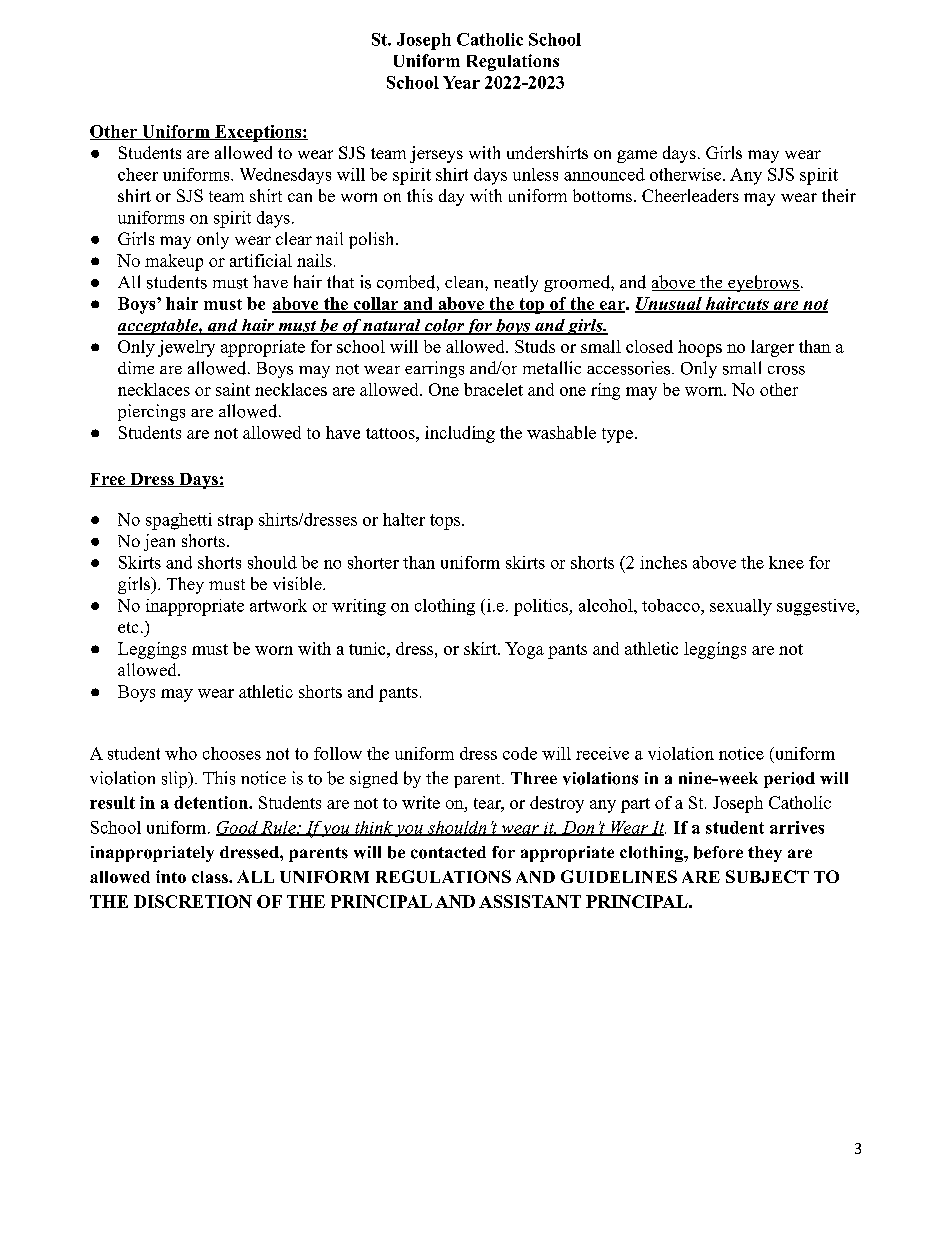 The image size is (952, 1233). I want to click on game, so click(637, 156).
